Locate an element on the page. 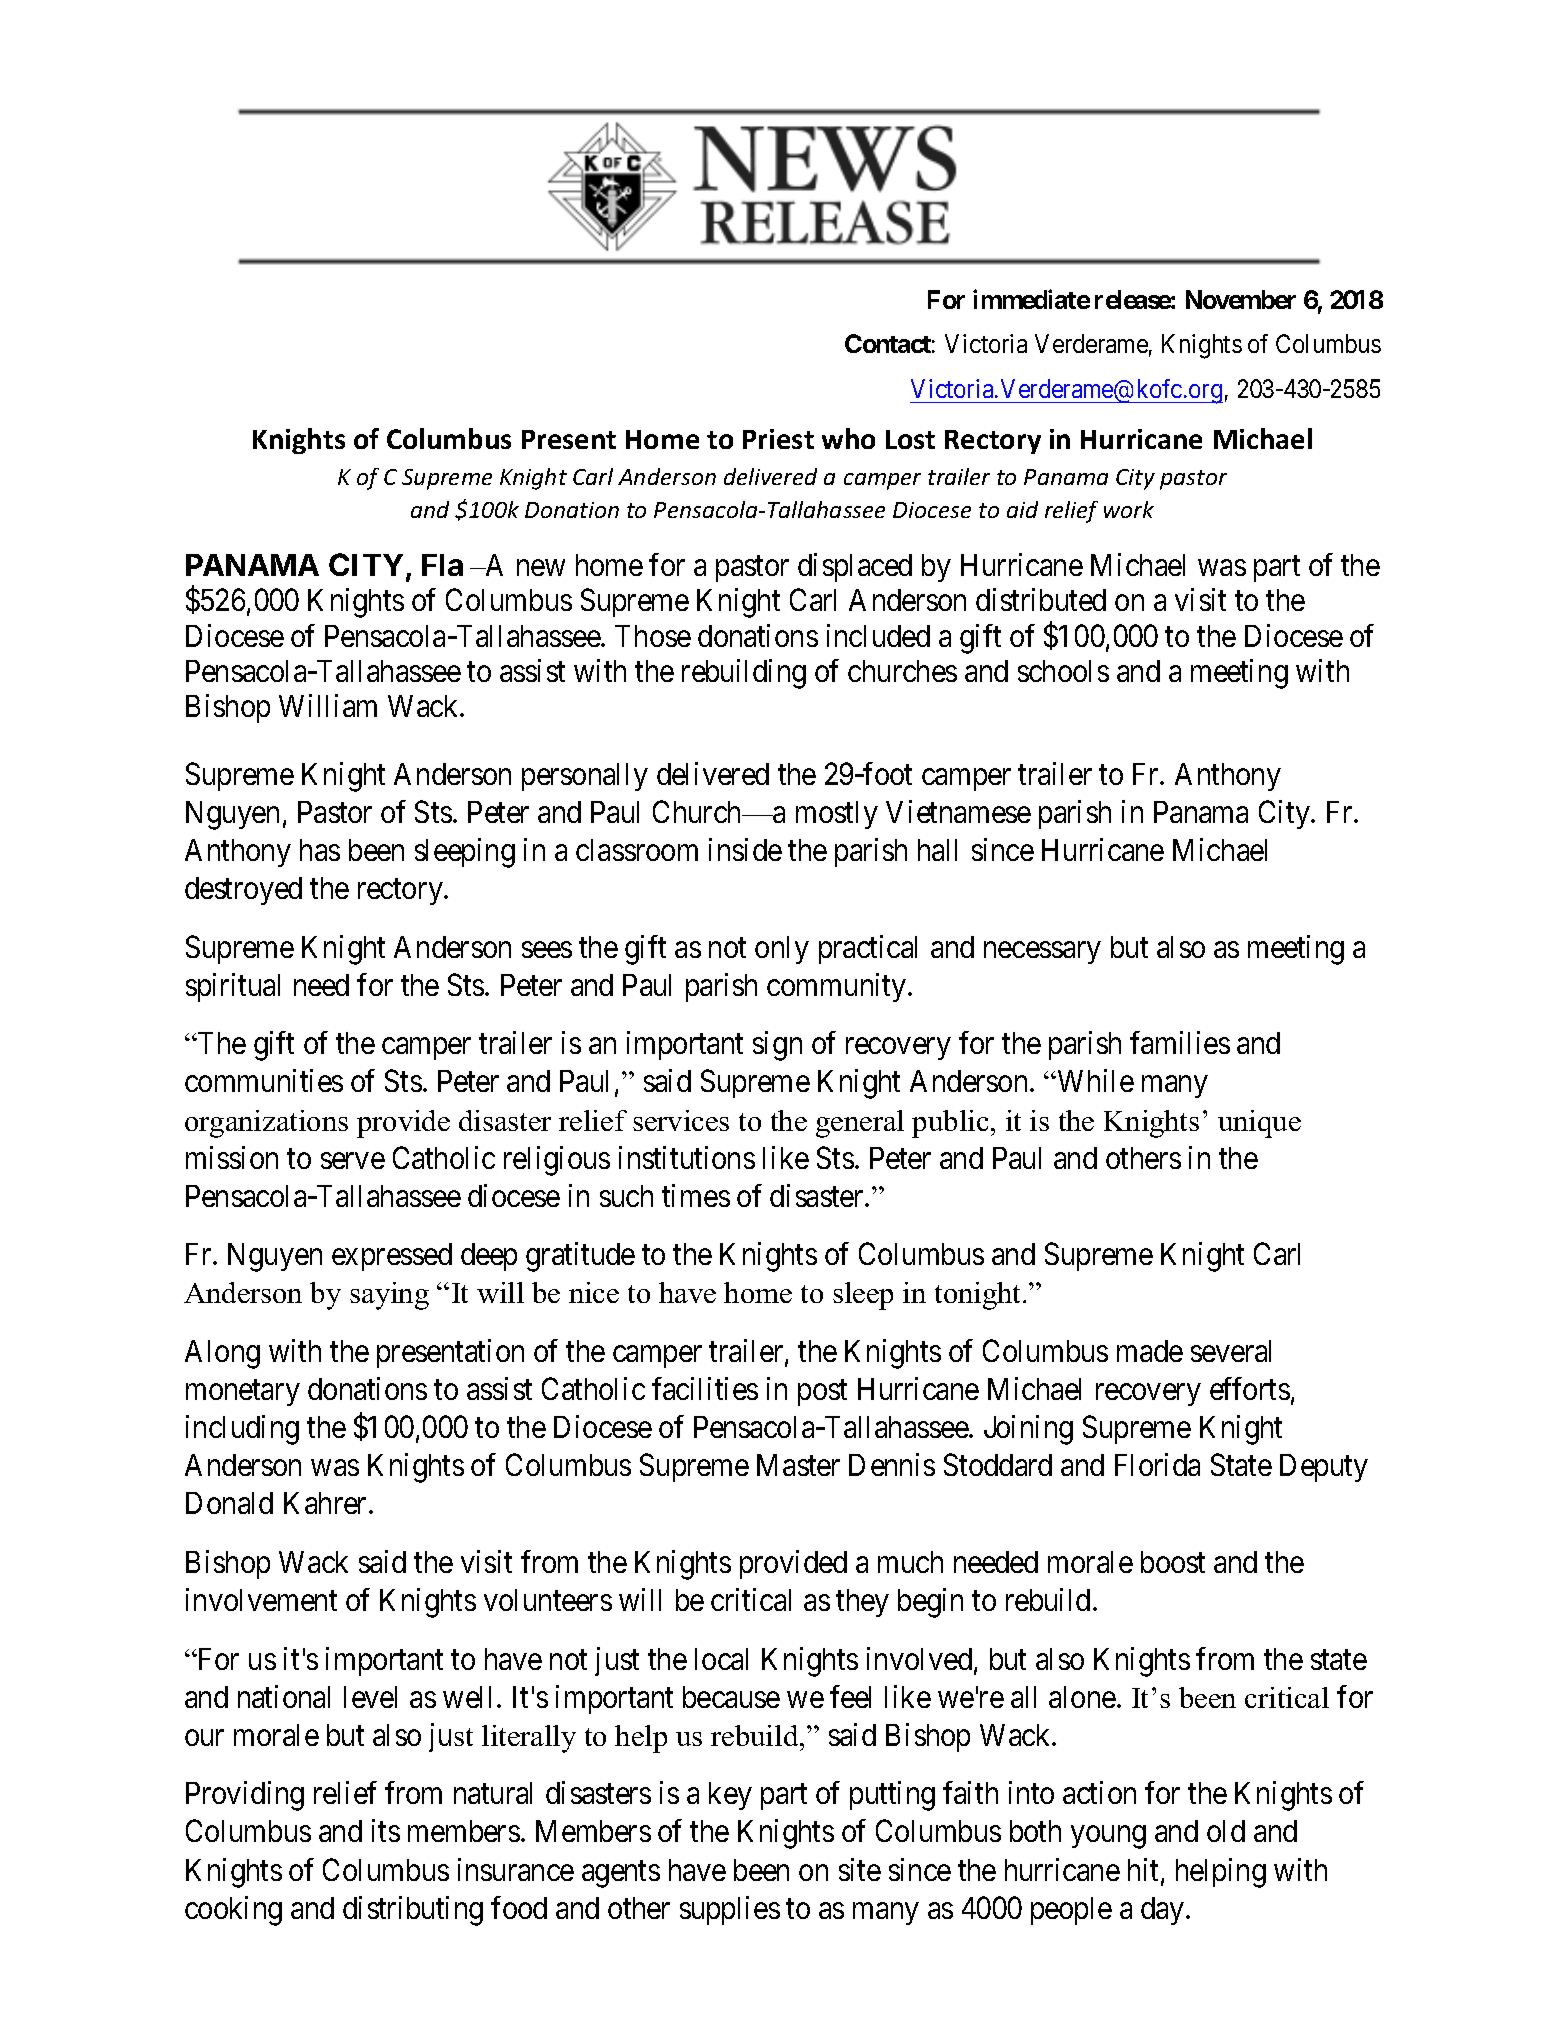  distributing is located at coordinates (413, 1911).
